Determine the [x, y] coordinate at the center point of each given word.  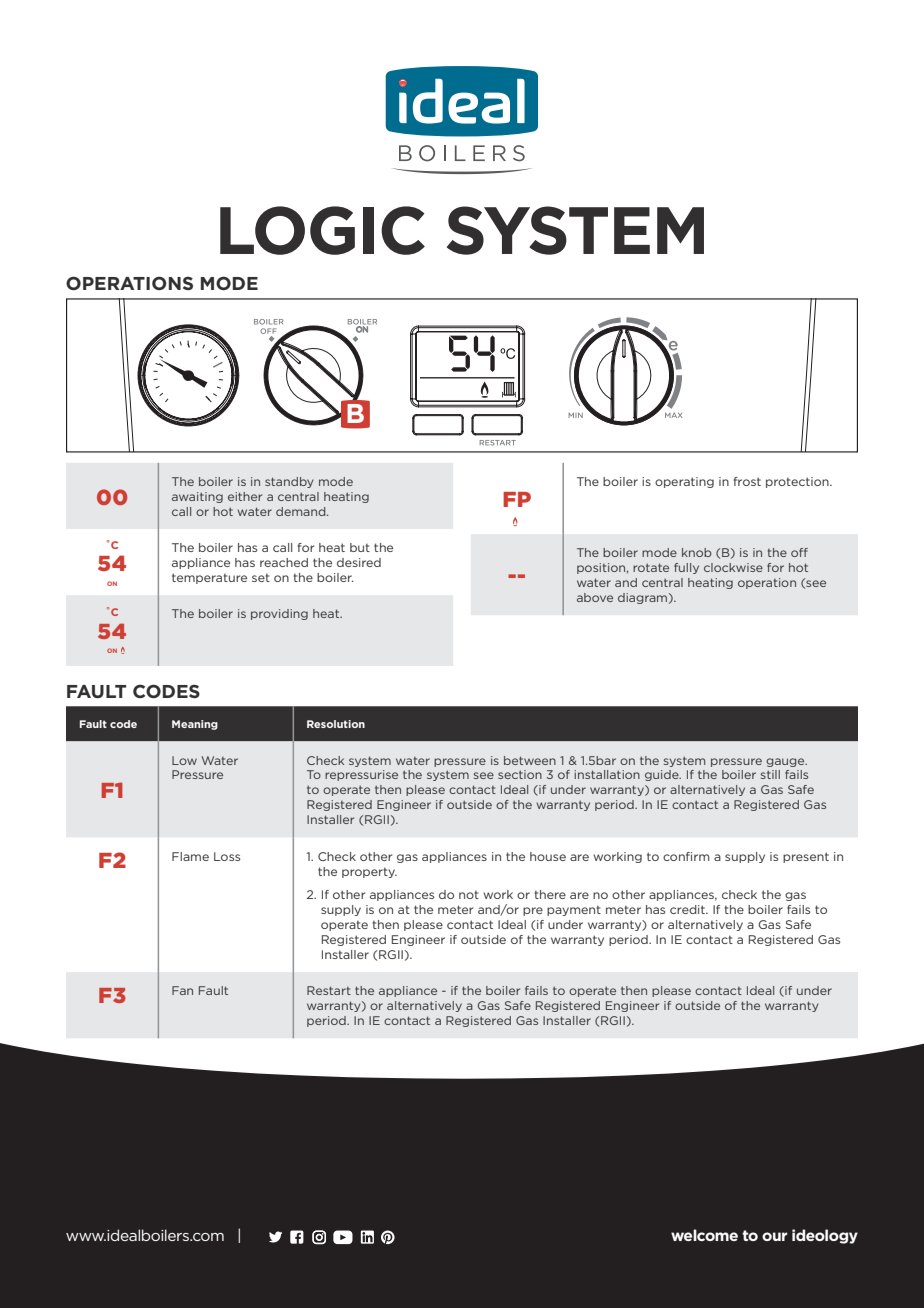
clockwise [733, 567]
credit [688, 909]
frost [747, 481]
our [774, 1236]
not [469, 894]
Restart [329, 990]
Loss [227, 856]
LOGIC [322, 230]
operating [684, 482]
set [261, 577]
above [595, 597]
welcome [704, 1235]
